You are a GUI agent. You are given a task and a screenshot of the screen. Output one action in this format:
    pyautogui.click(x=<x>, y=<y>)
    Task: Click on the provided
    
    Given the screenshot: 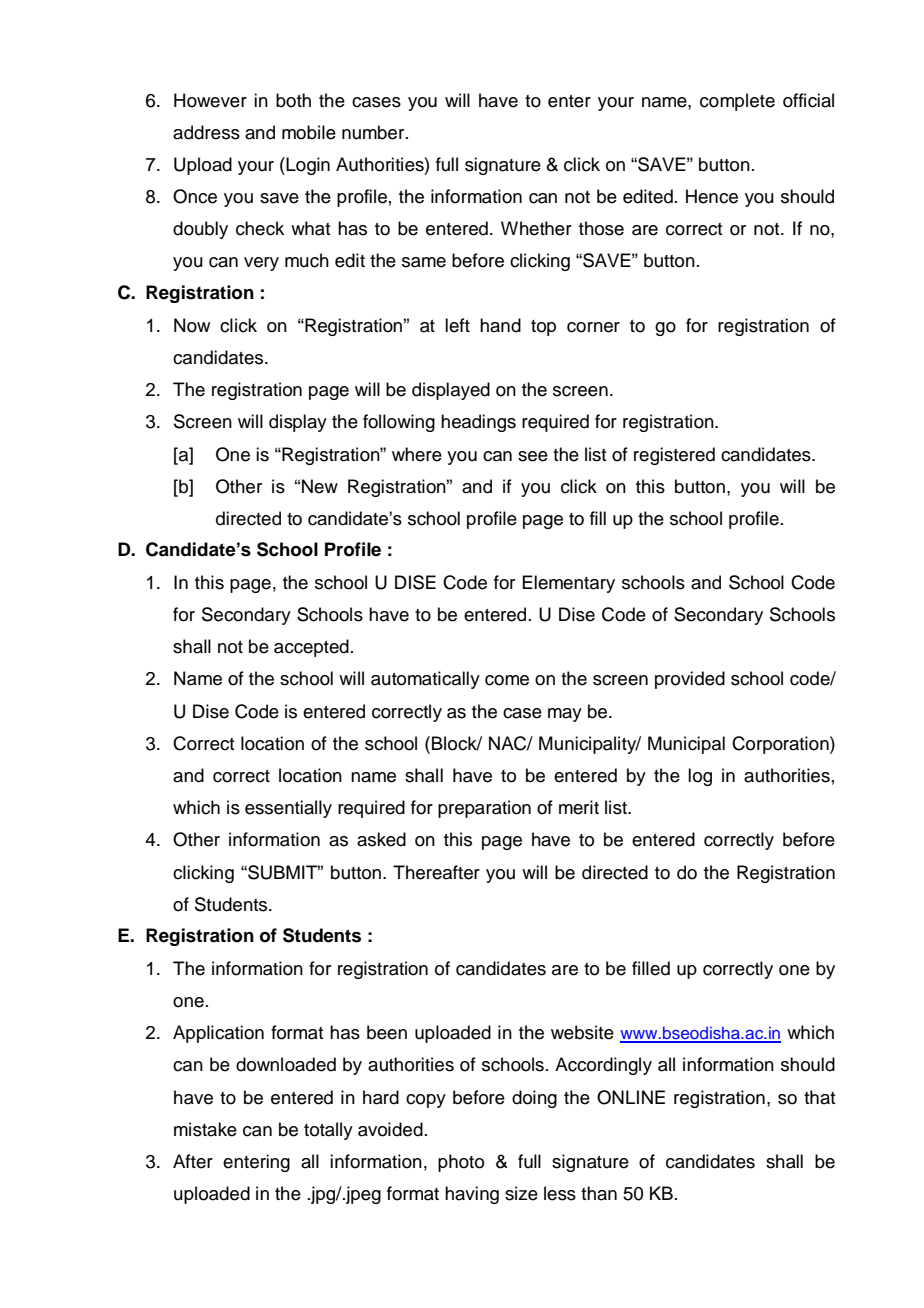 What is the action you would take?
    pyautogui.click(x=690, y=680)
